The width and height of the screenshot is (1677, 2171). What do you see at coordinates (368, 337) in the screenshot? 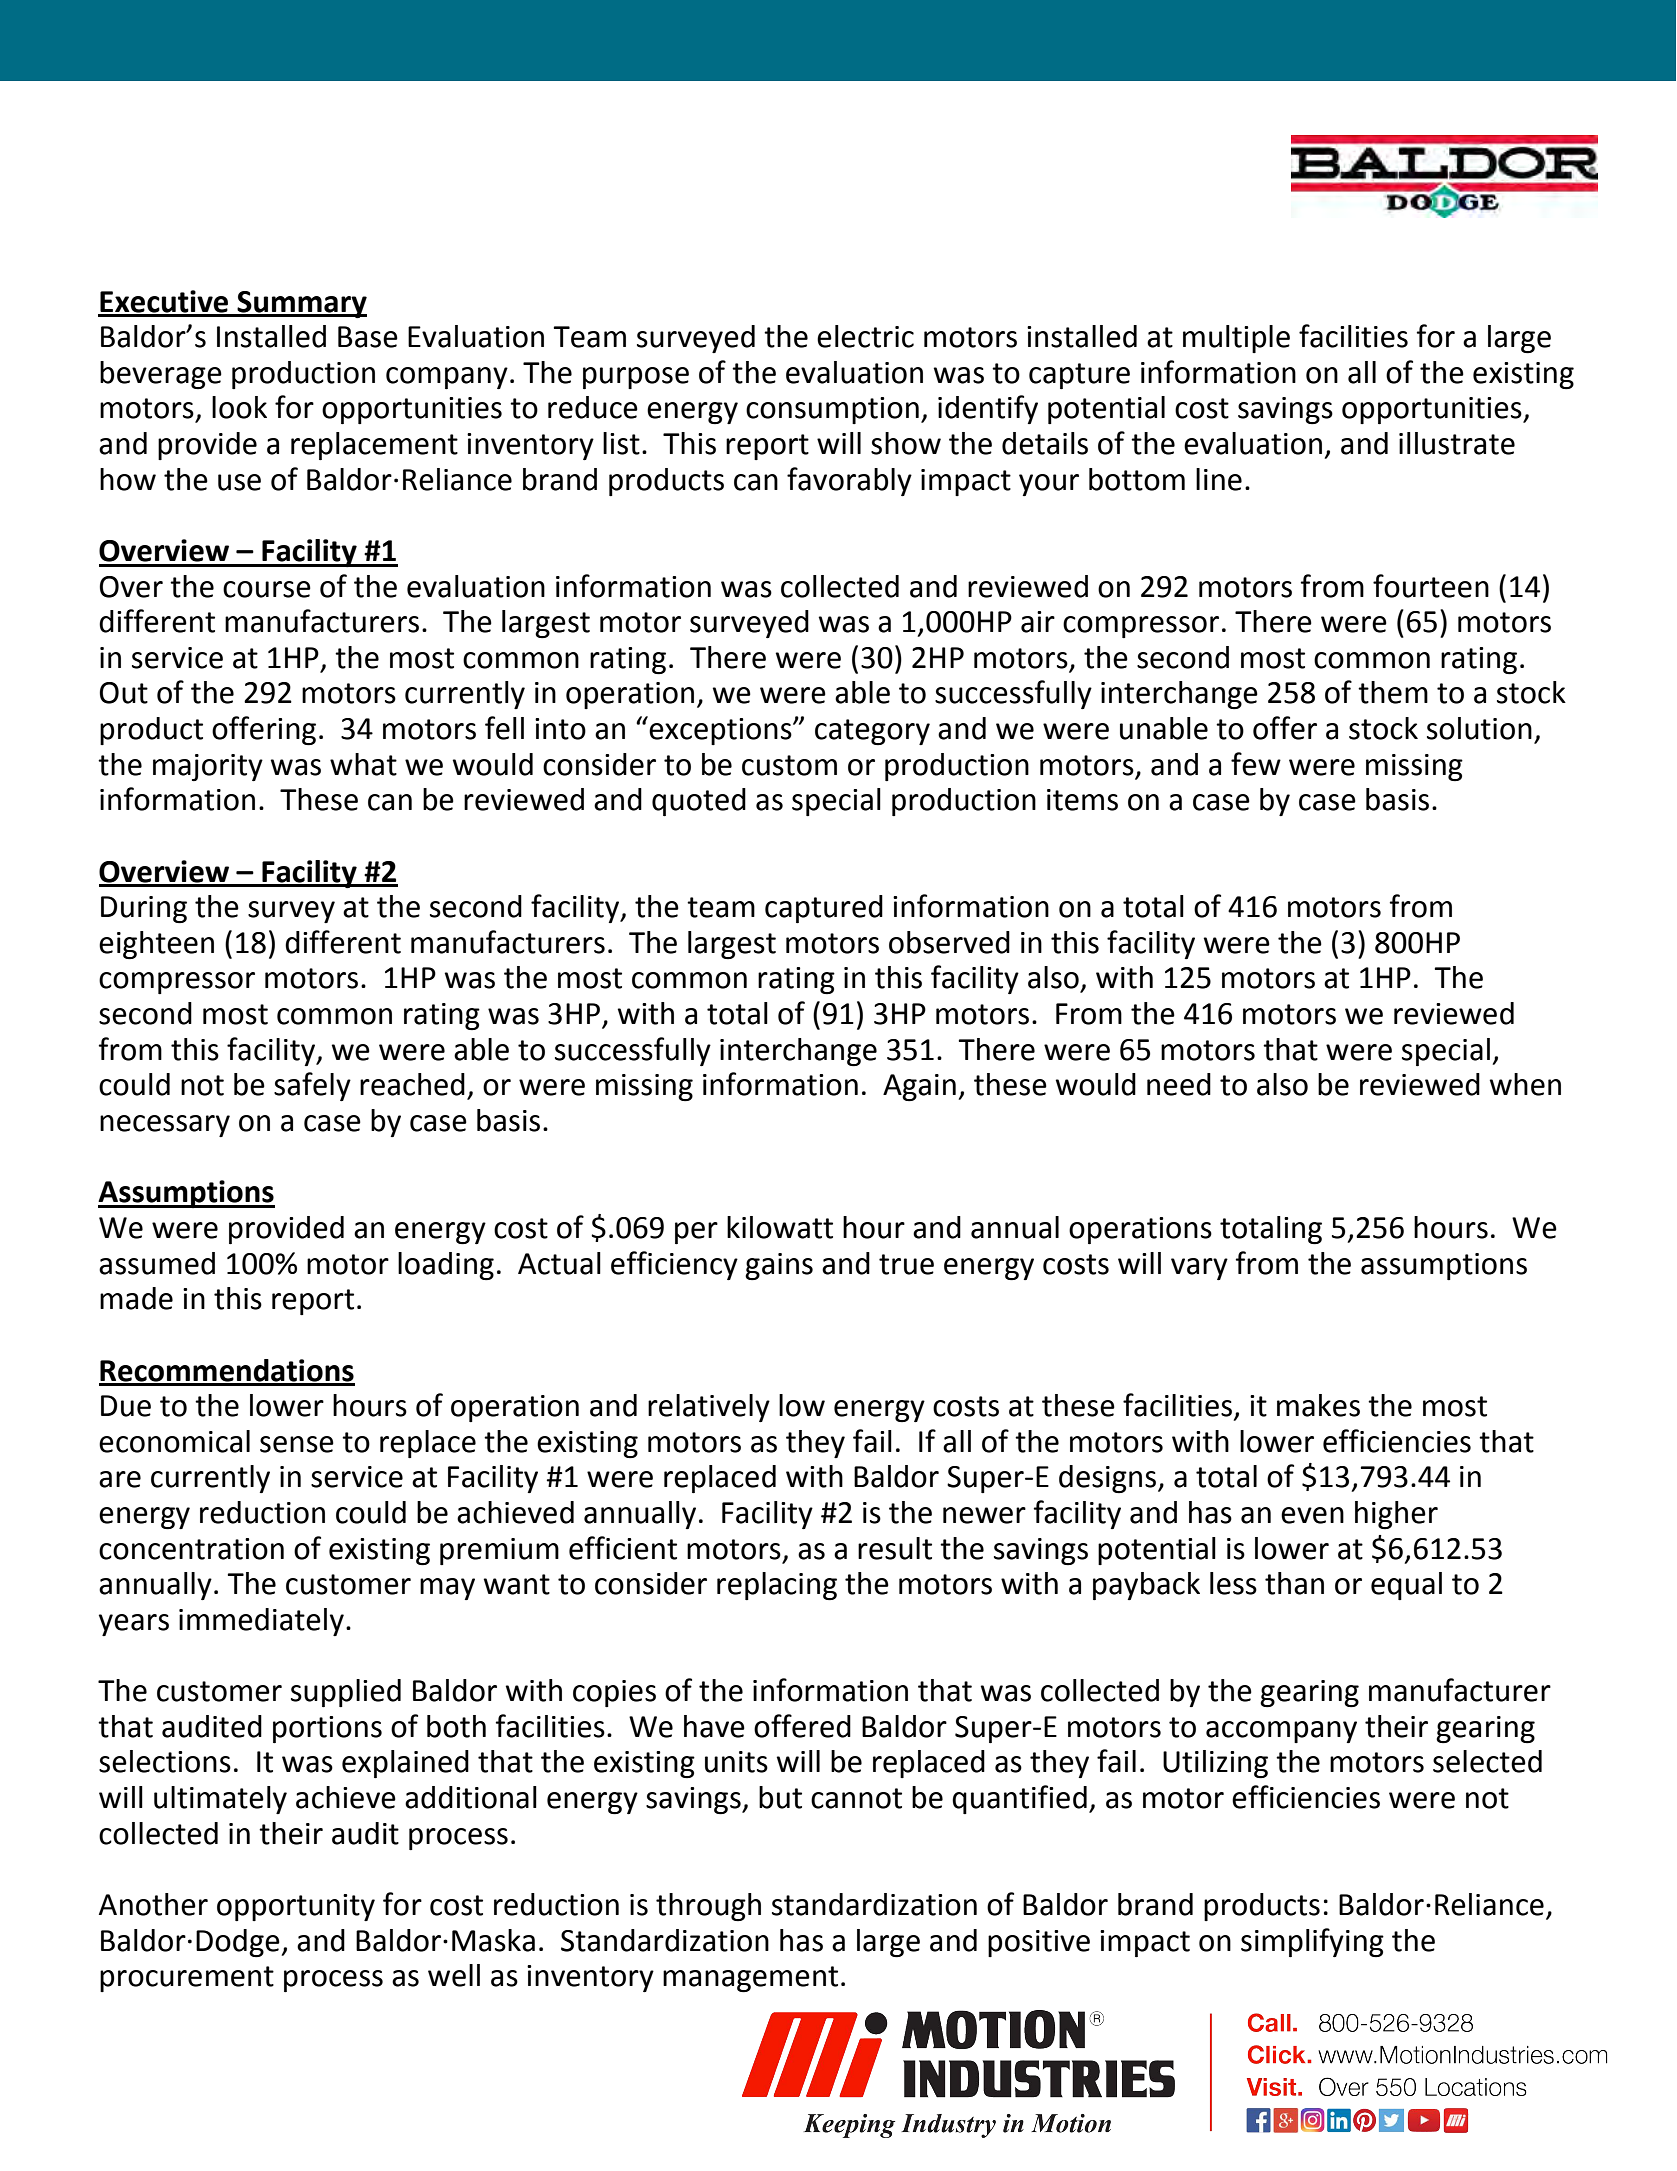
I see `Base` at bounding box center [368, 337].
